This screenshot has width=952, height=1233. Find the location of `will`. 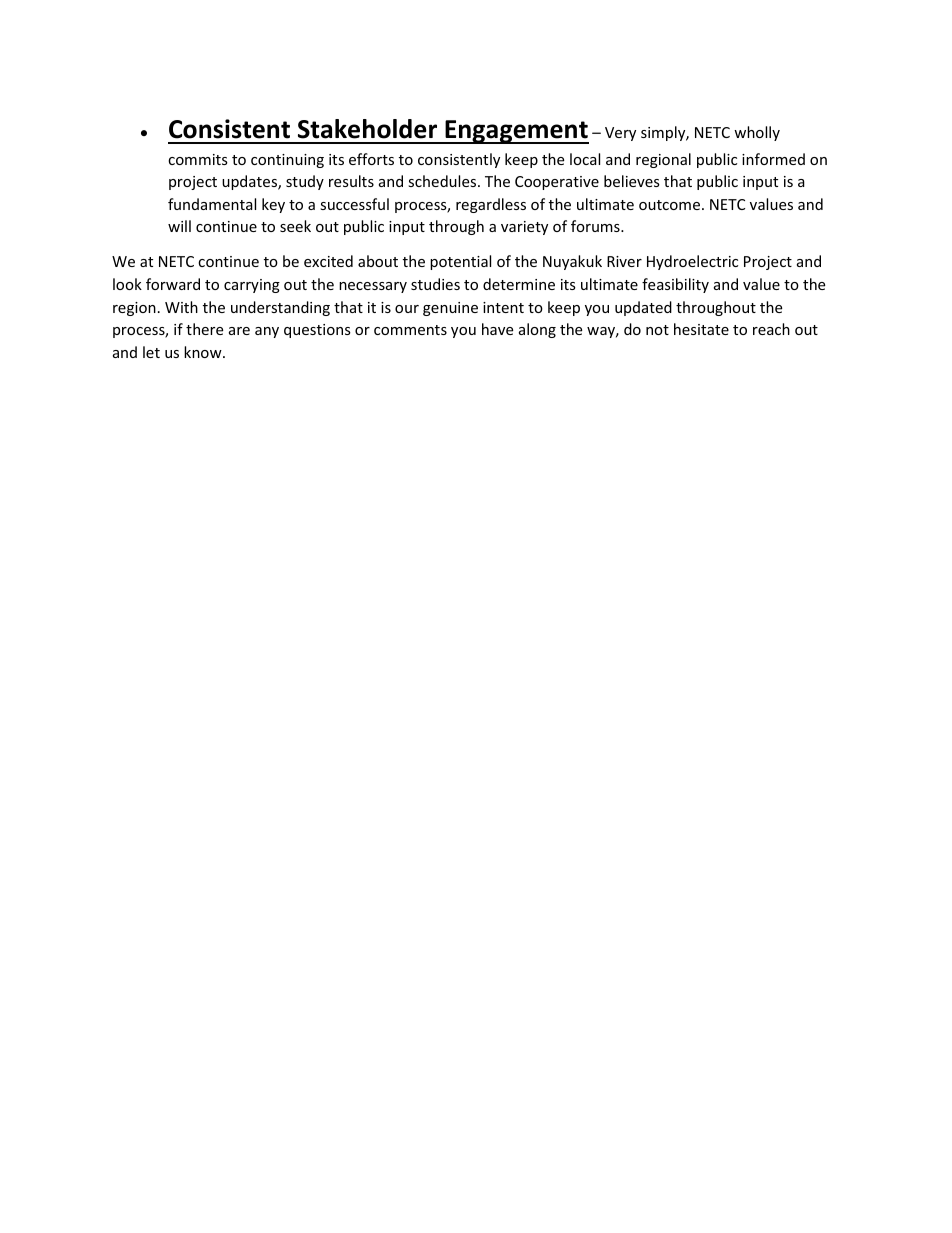

will is located at coordinates (179, 226).
